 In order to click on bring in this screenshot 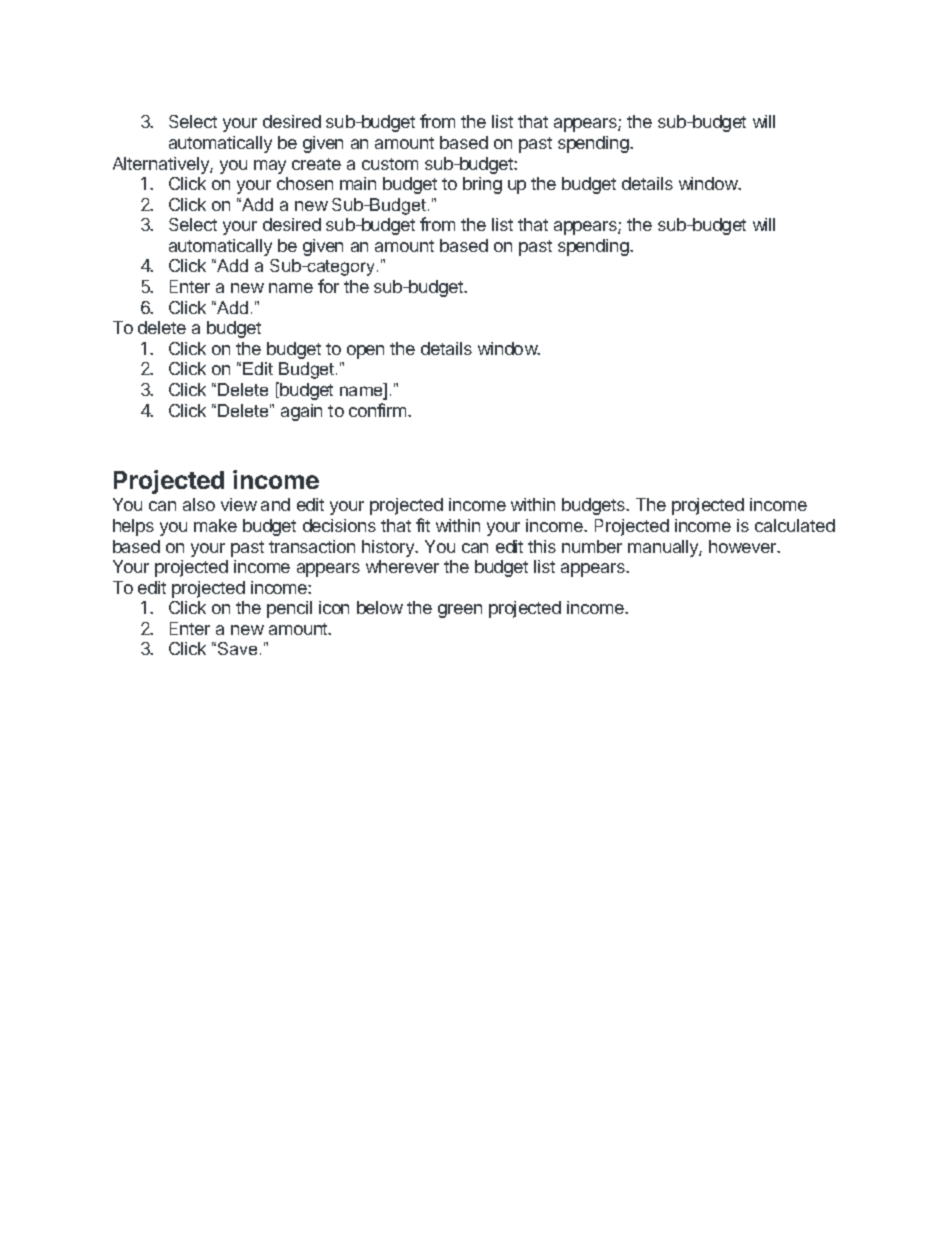, I will do `click(482, 185)`.
